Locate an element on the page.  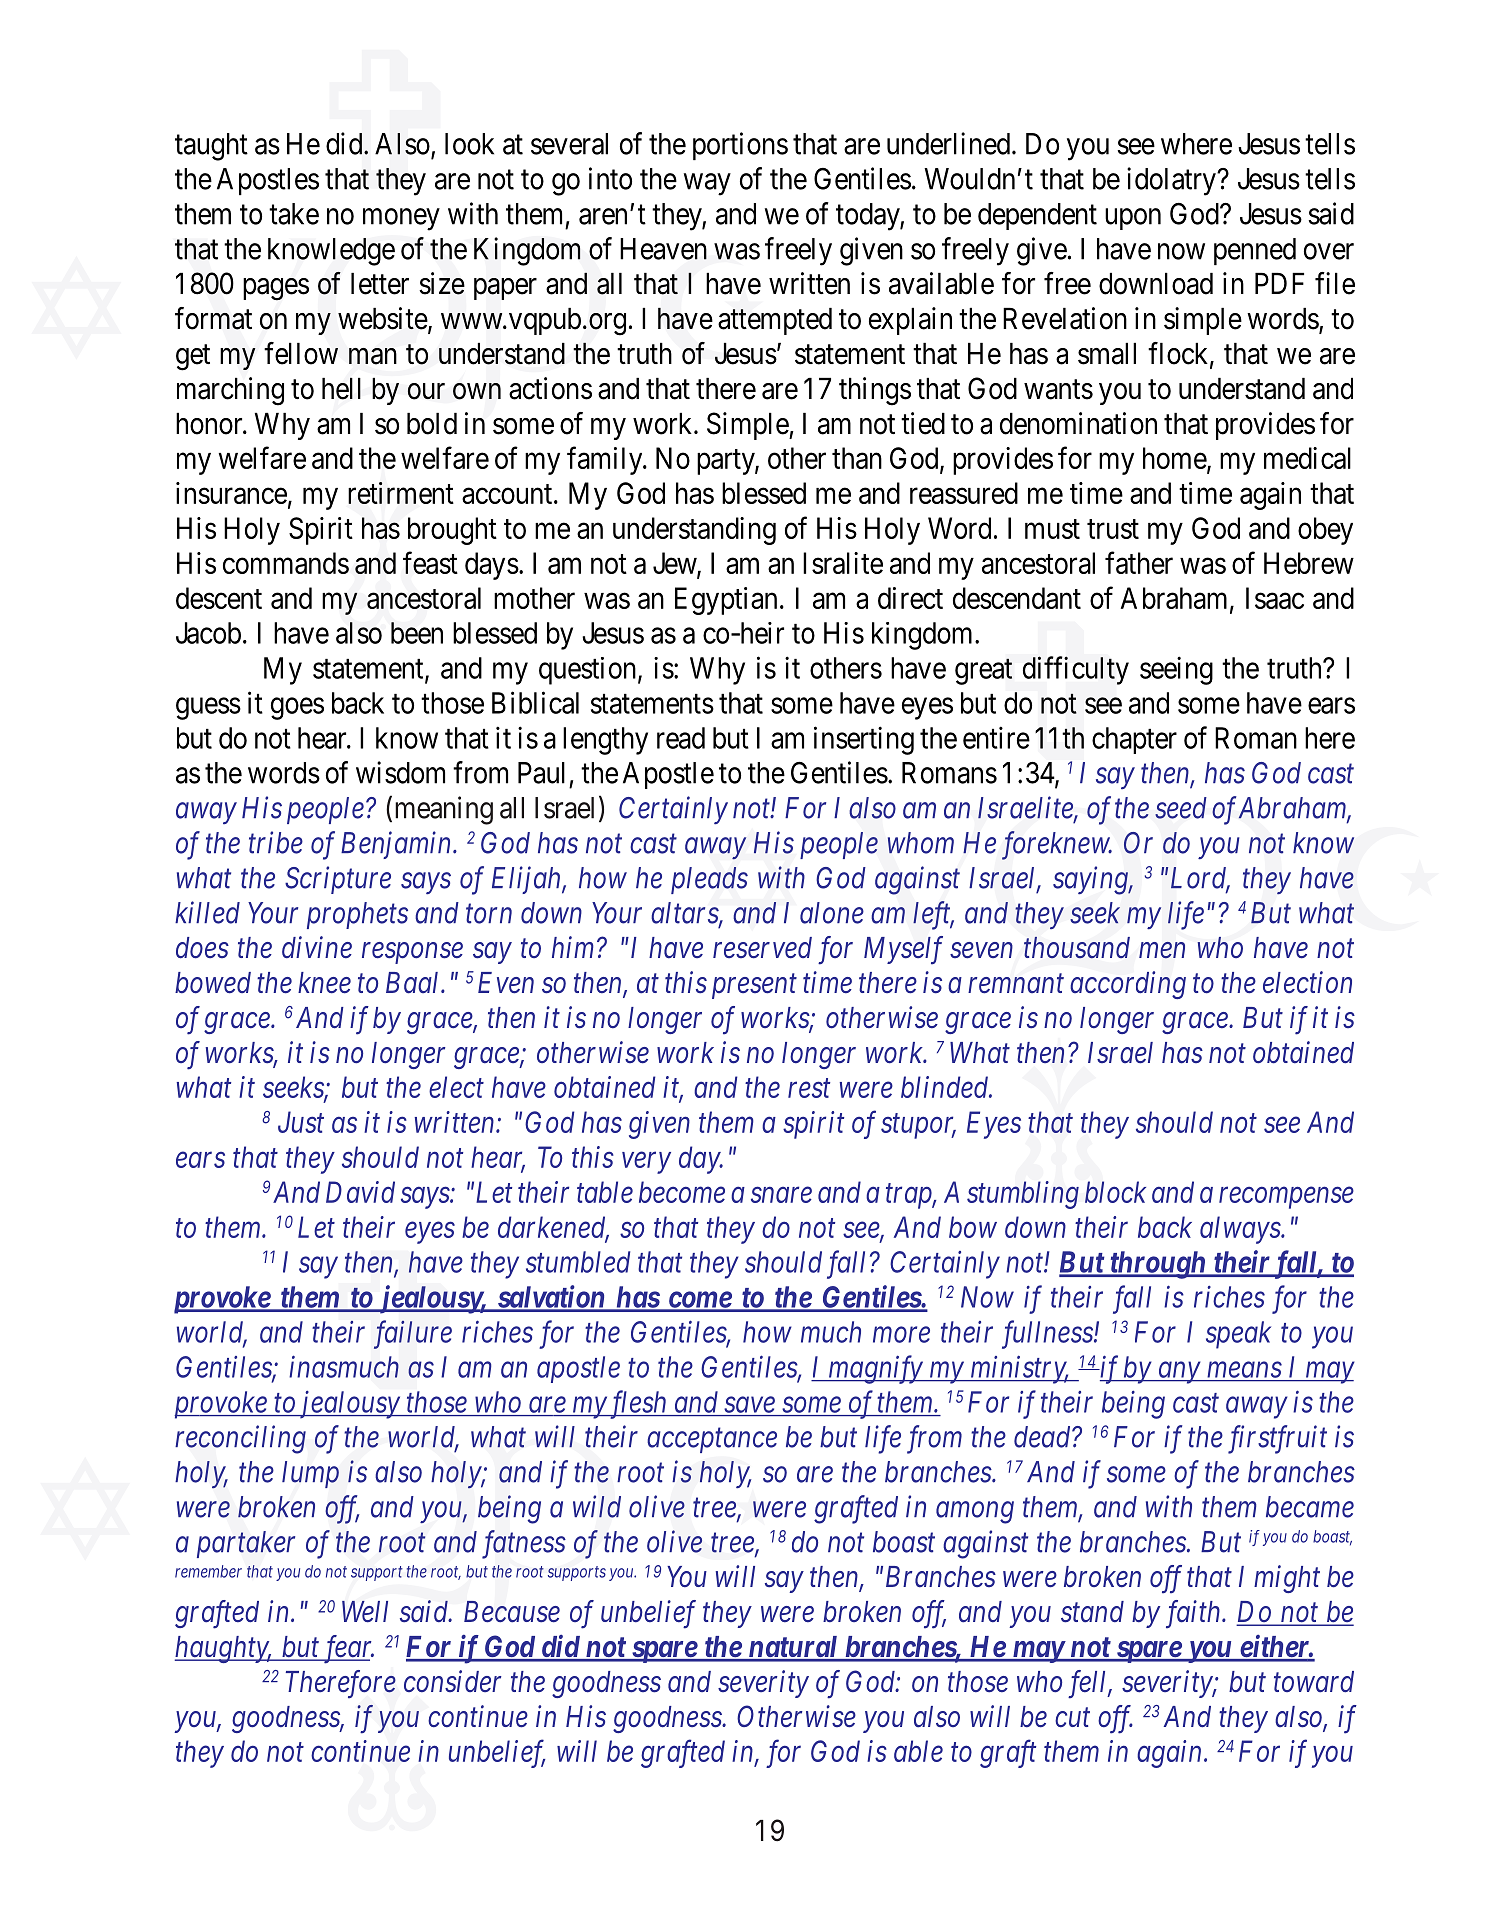
Because is located at coordinates (512, 1612).
